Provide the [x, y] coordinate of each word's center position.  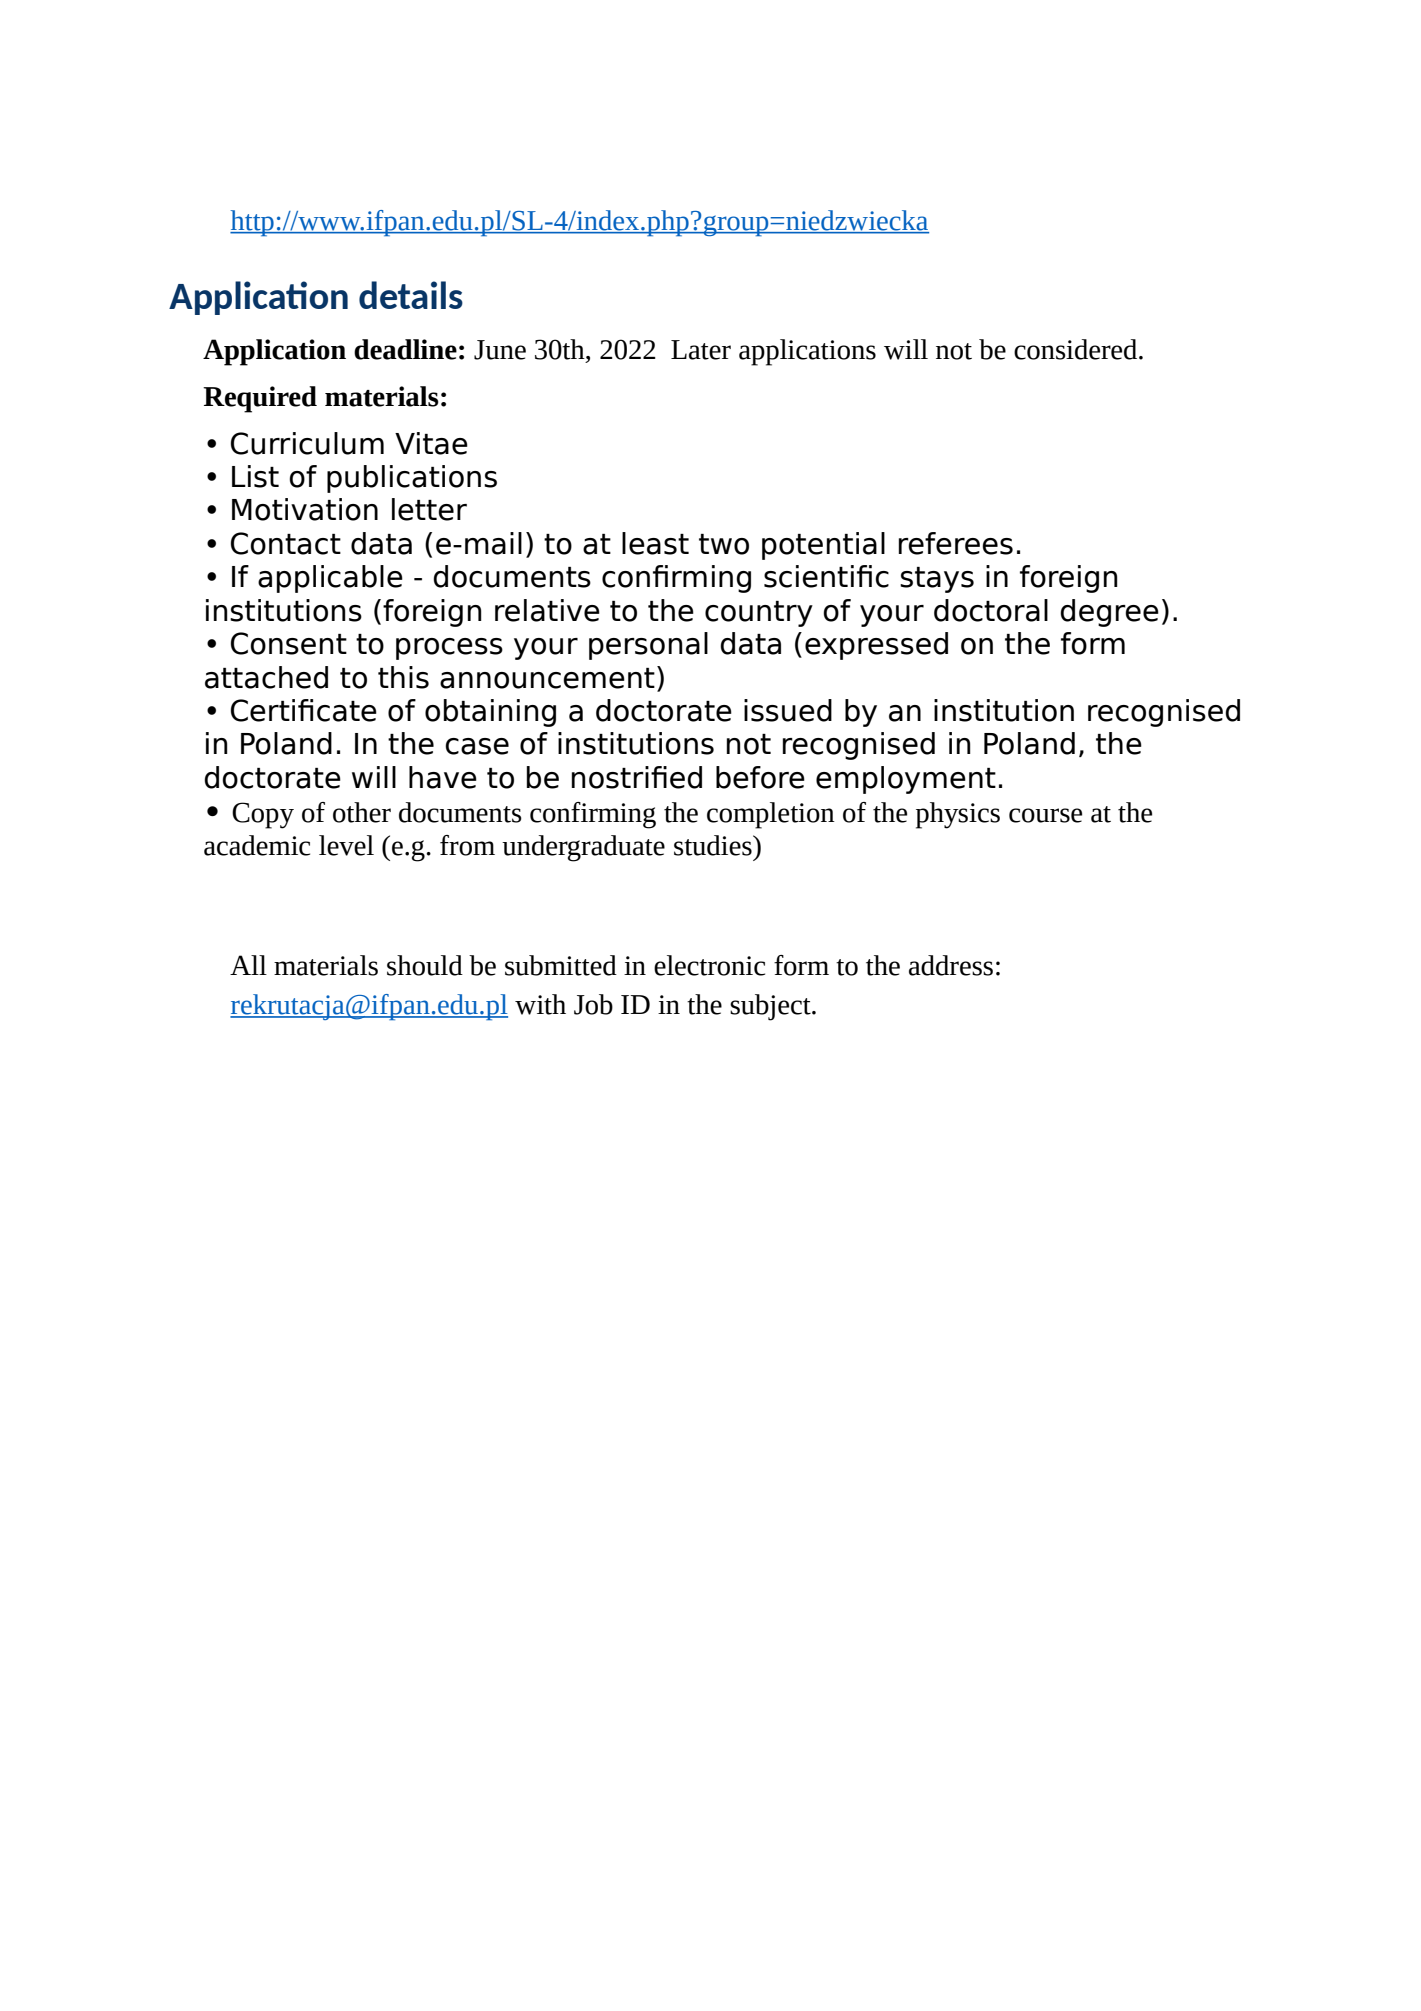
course [1045, 815]
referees [956, 543]
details [411, 295]
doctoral [991, 610]
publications [412, 479]
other [362, 812]
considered [1077, 349]
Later [701, 350]
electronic [709, 965]
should [425, 965]
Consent [289, 643]
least [655, 543]
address [951, 965]
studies [714, 845]
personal [648, 646]
